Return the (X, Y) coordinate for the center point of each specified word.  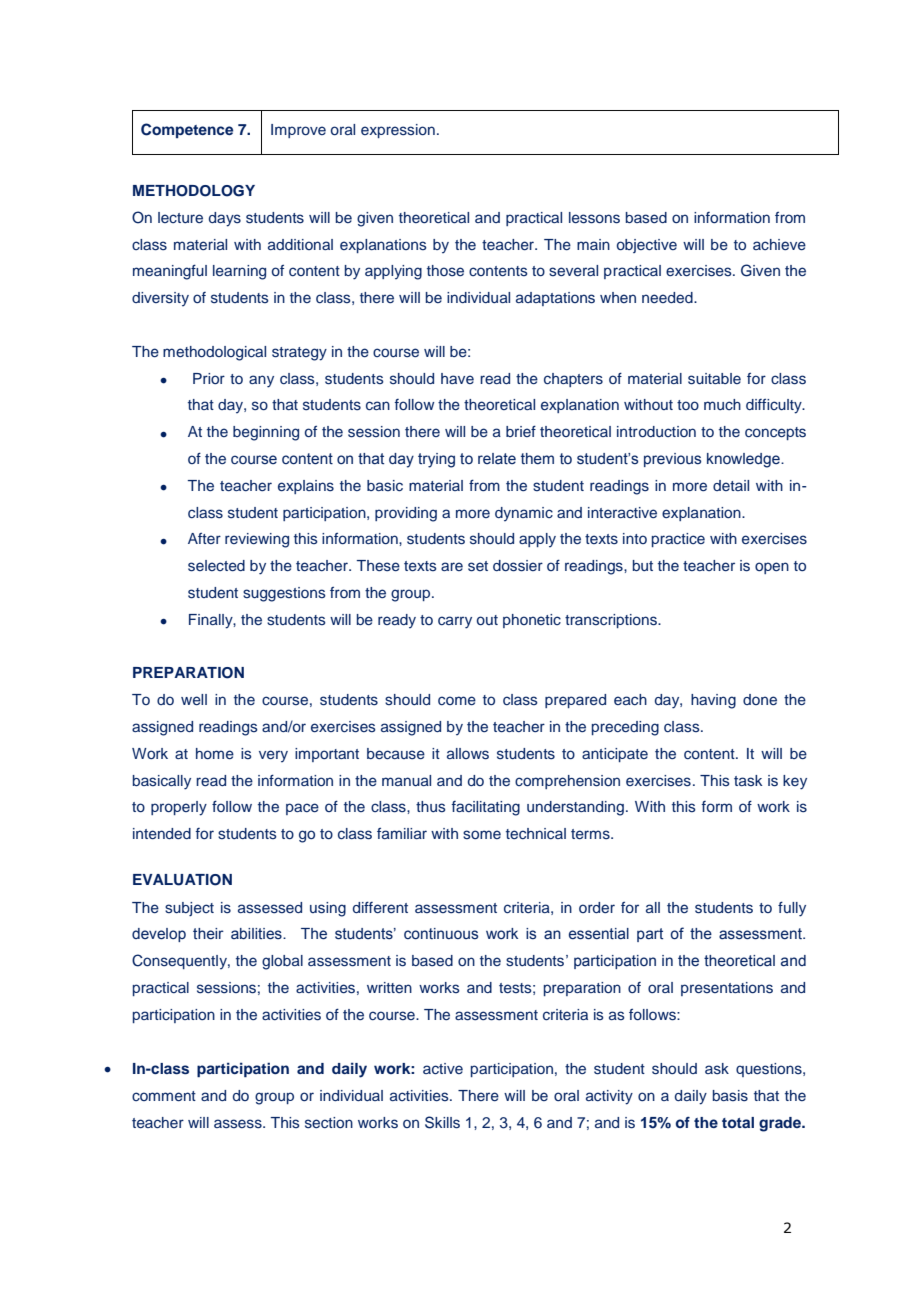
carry (455, 622)
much (722, 404)
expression (398, 131)
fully (792, 909)
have (457, 378)
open (772, 568)
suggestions (284, 594)
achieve (779, 244)
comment (164, 1096)
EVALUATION (182, 880)
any (261, 381)
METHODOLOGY (194, 191)
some (482, 834)
